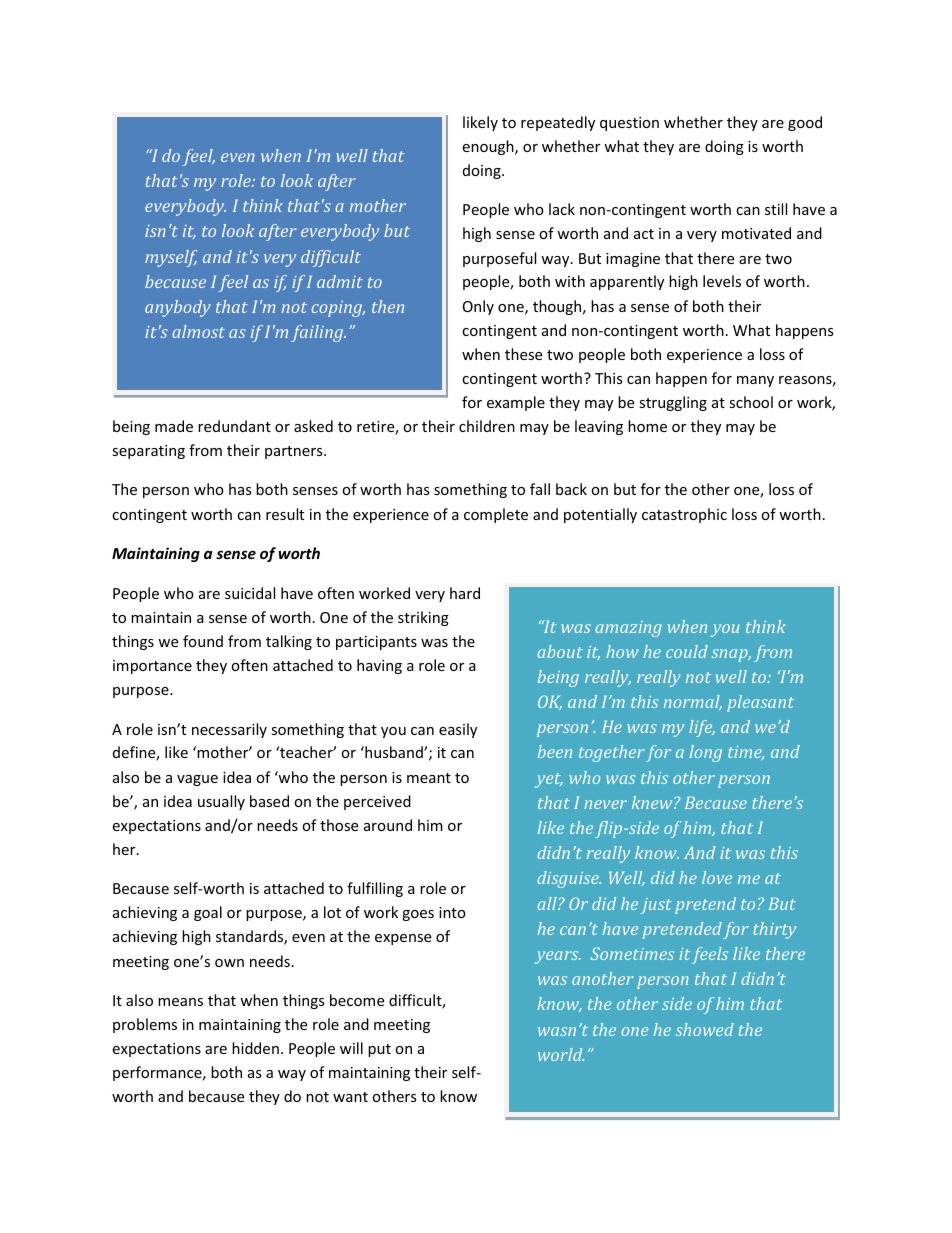 Image resolution: width=952 pixels, height=1233 pixels. Describe the element at coordinates (221, 802) in the screenshot. I see `usually` at that location.
